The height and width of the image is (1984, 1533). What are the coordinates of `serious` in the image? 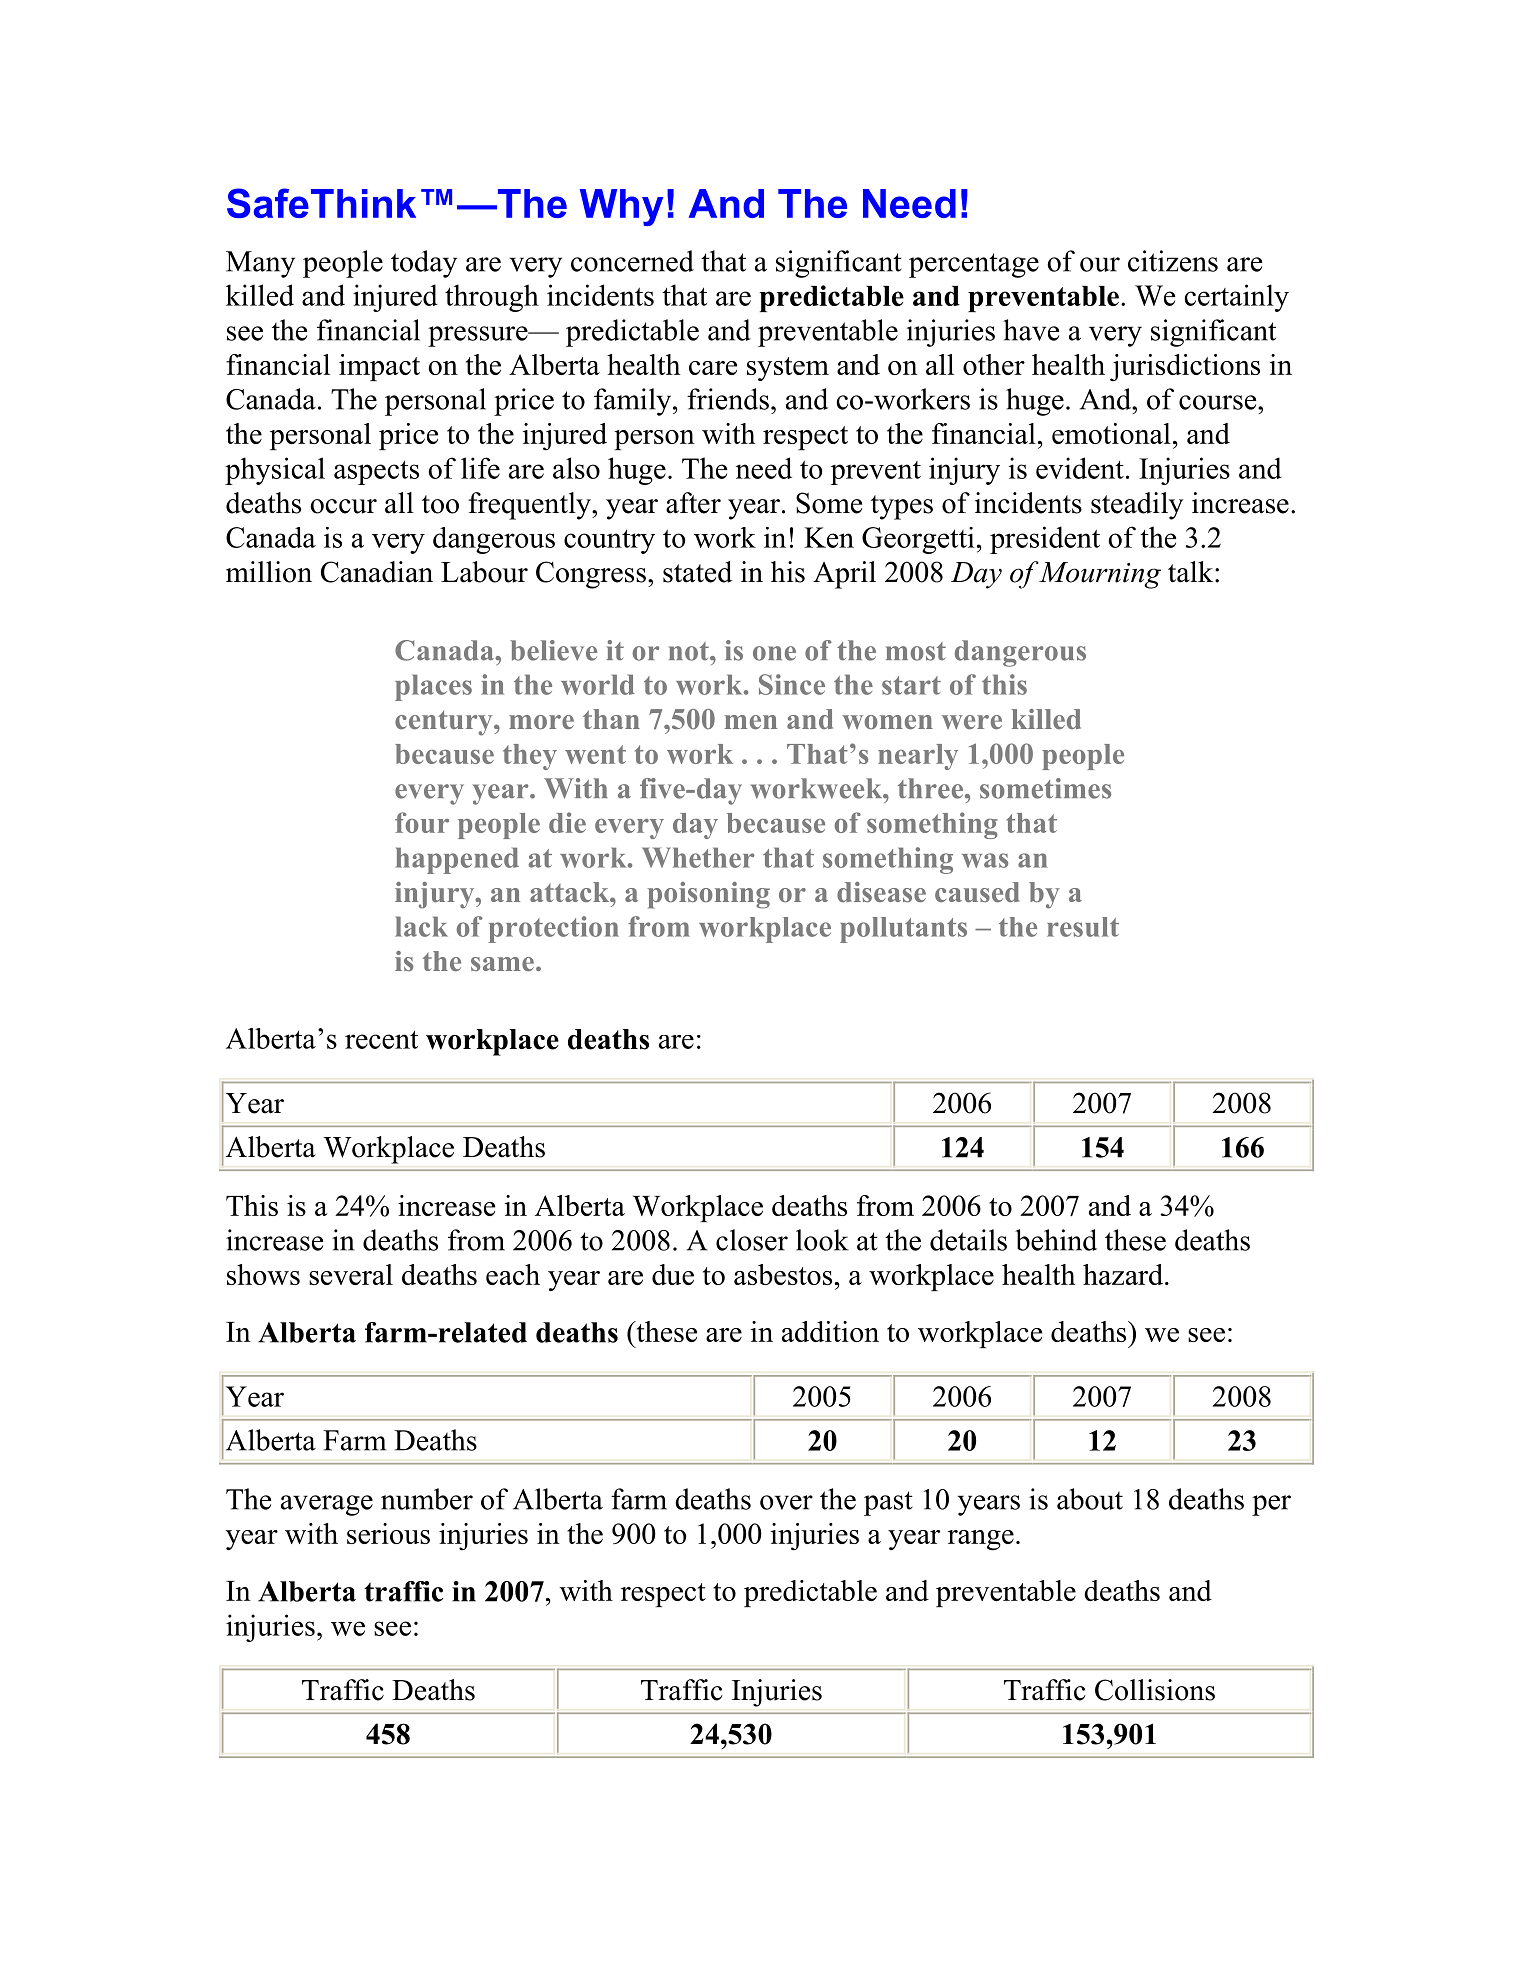 It's located at (388, 1533).
